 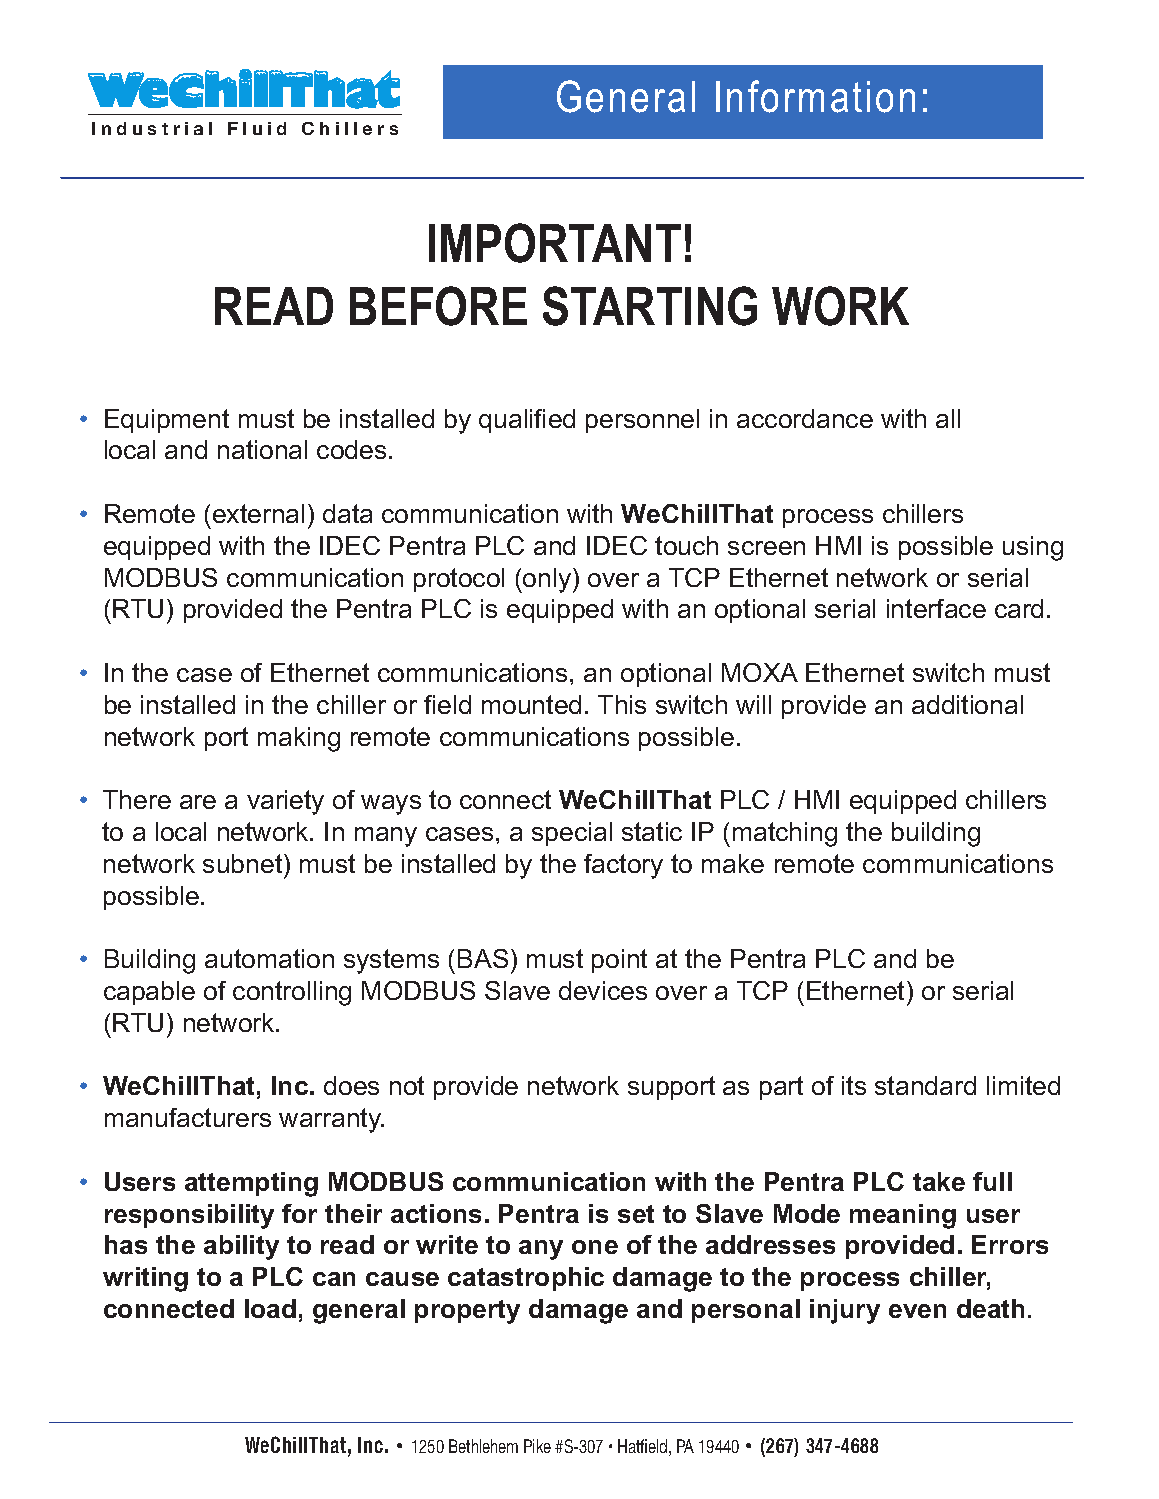 What do you see at coordinates (198, 802) in the screenshot?
I see `are` at bounding box center [198, 802].
